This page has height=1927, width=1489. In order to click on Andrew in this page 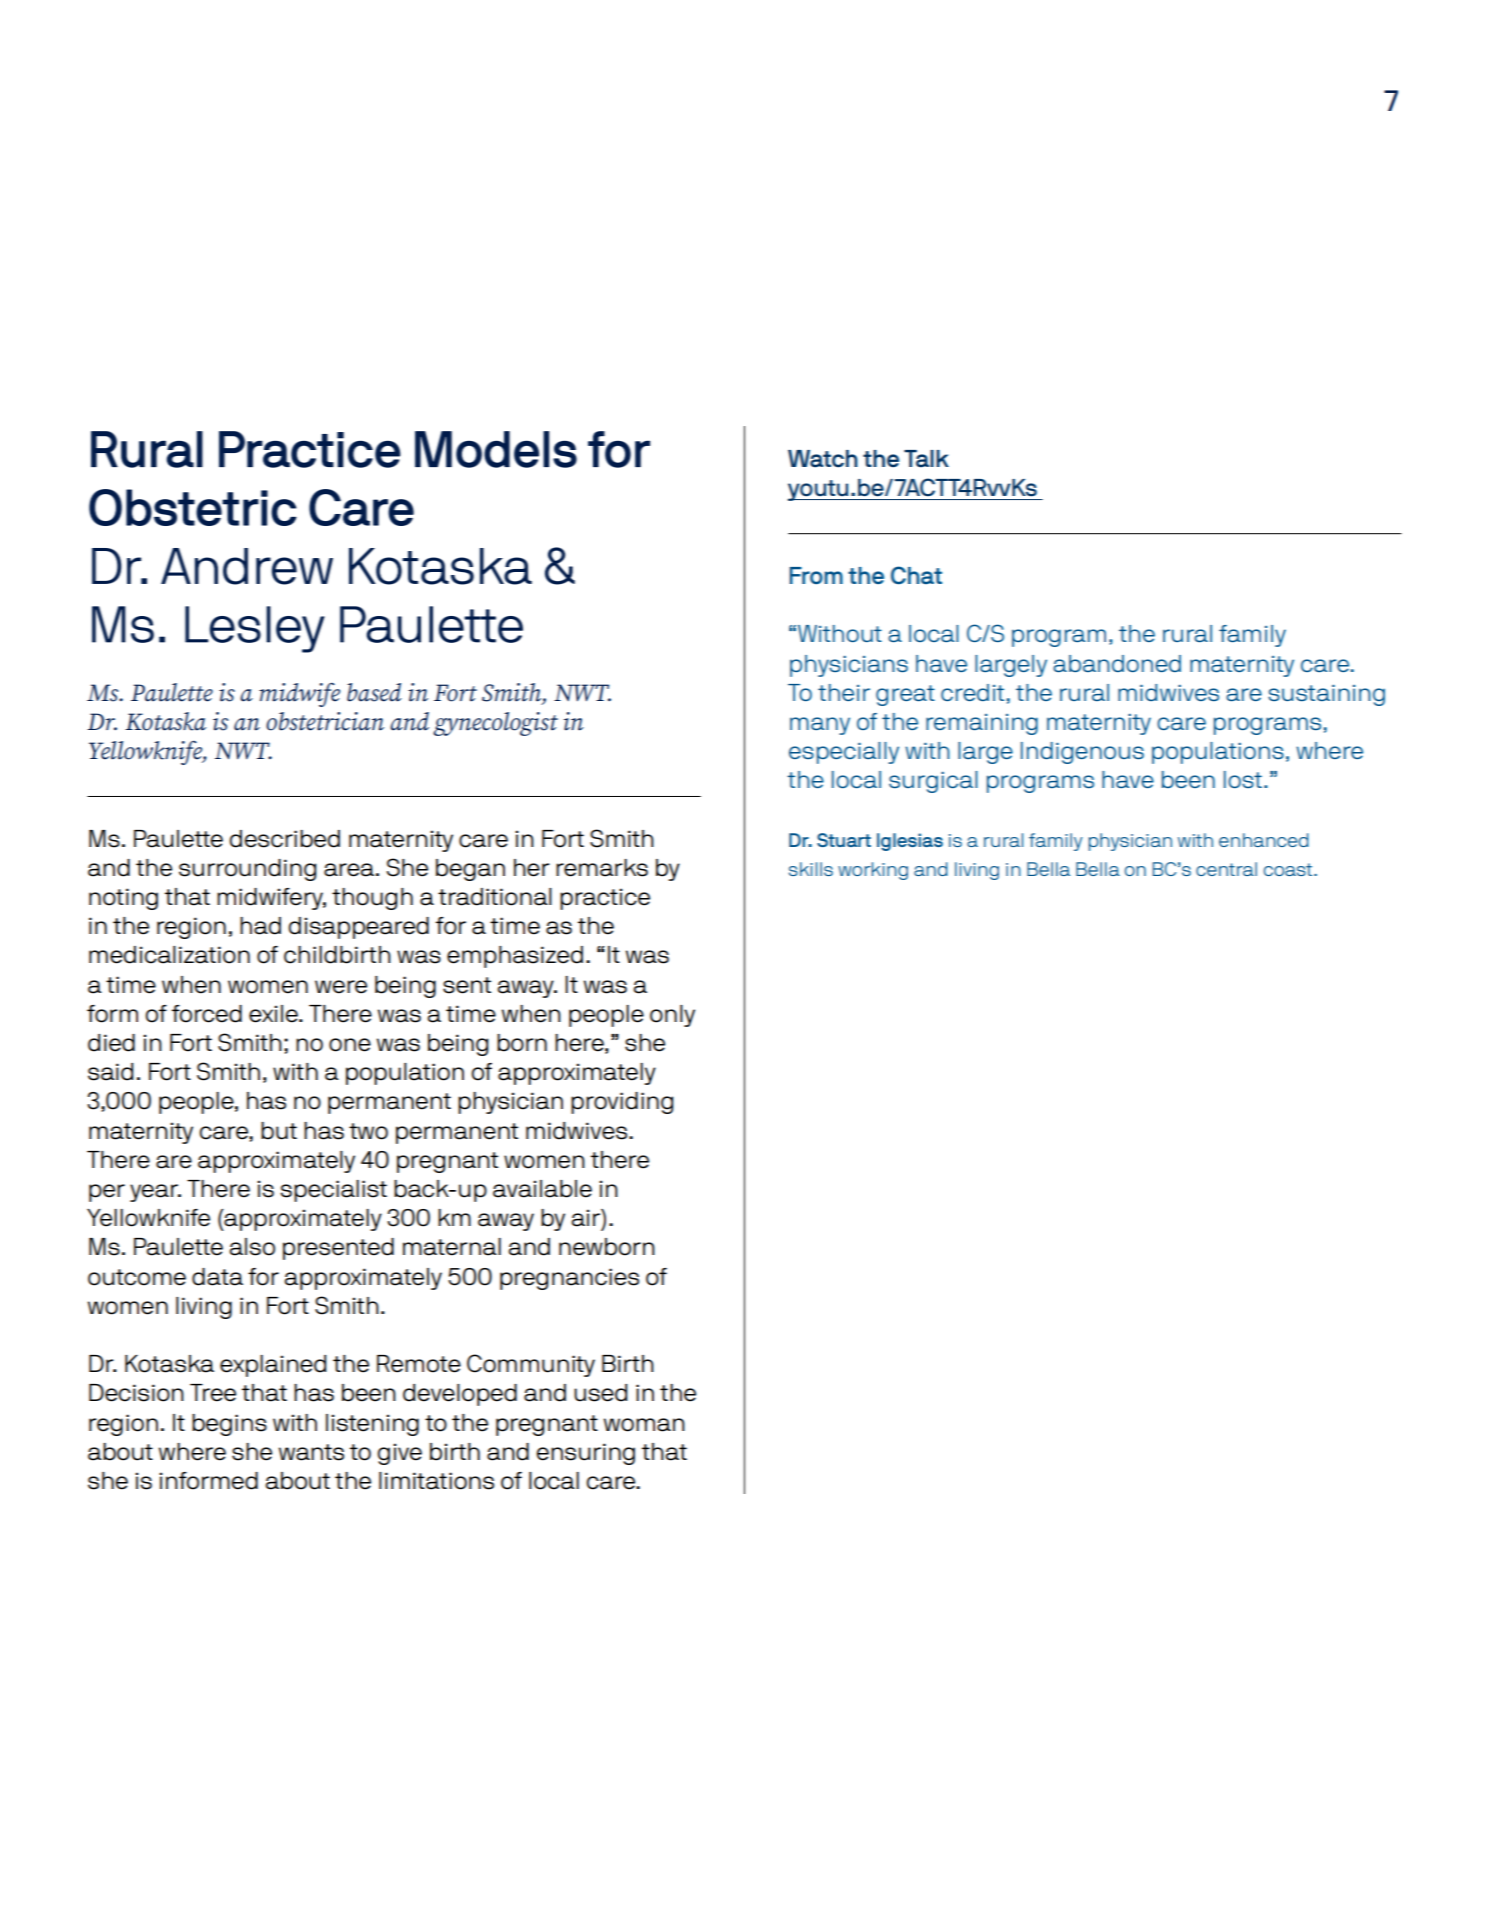, I will do `click(247, 566)`.
